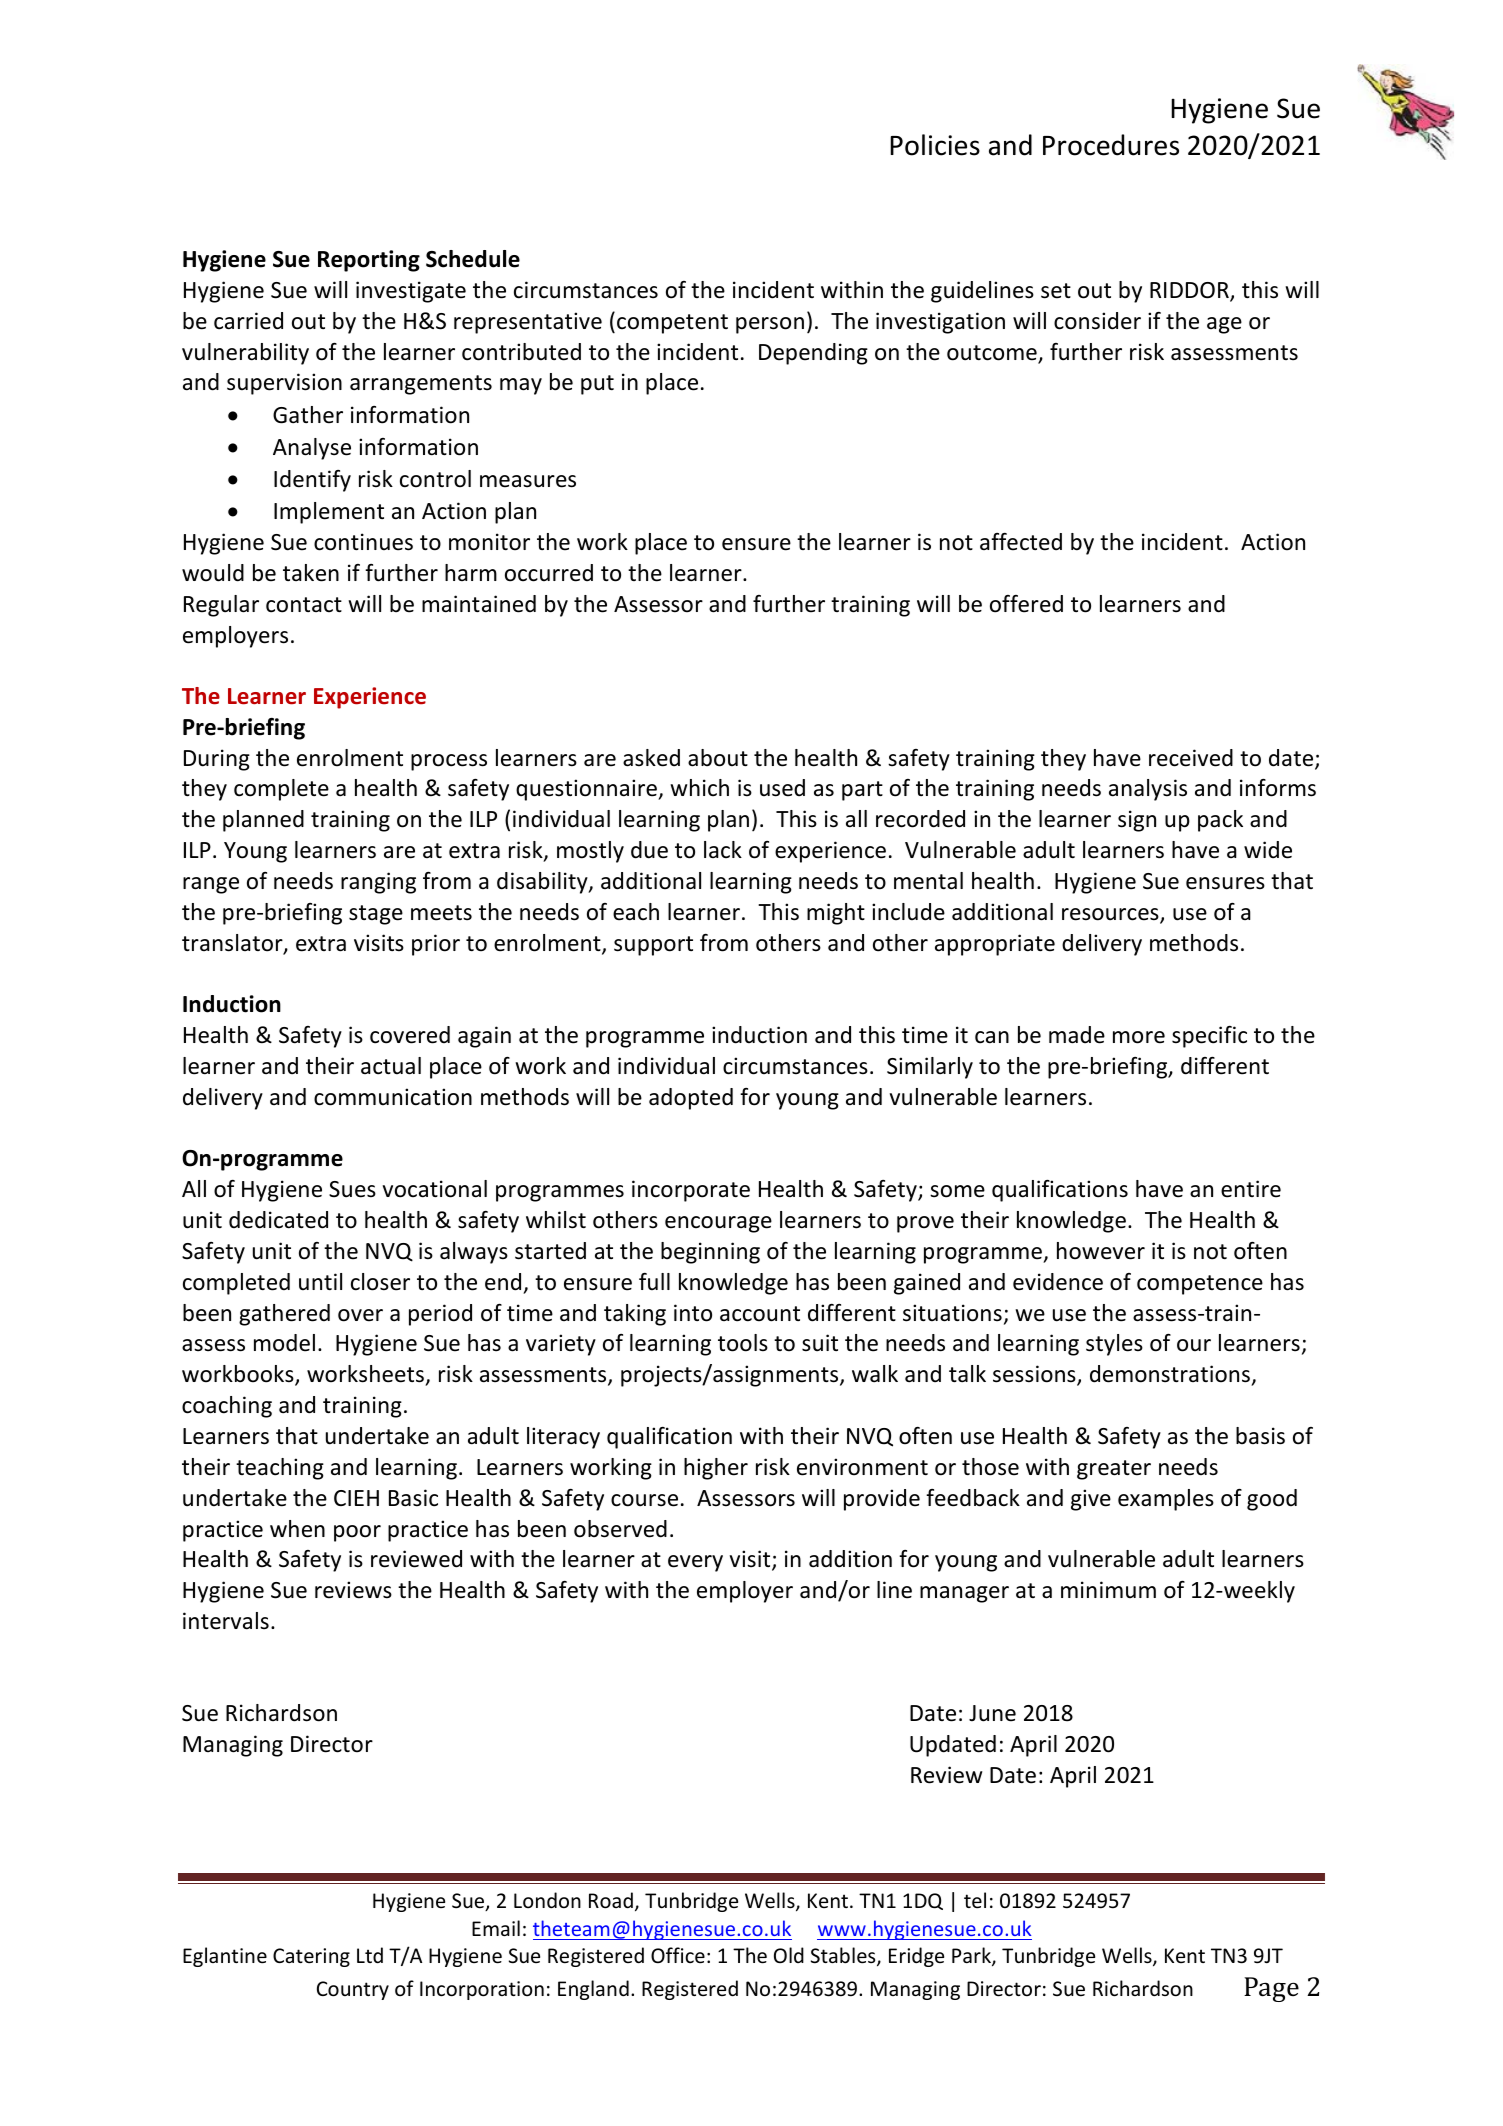 This page has width=1503, height=2126. Describe the element at coordinates (789, 1955) in the page. I see `Old` at that location.
